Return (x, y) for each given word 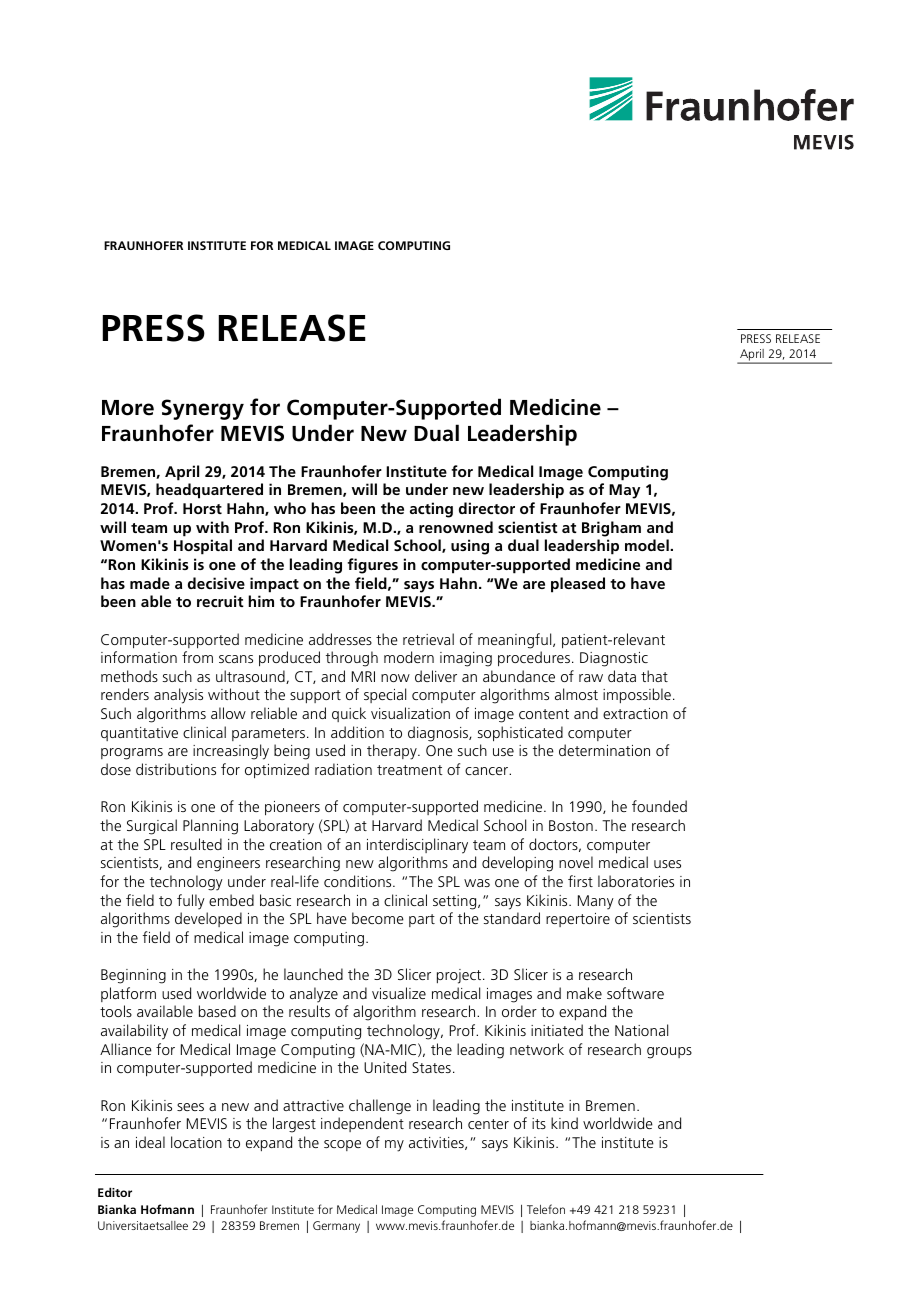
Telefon (546, 1209)
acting (431, 510)
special (385, 695)
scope (342, 1145)
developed (208, 919)
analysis (178, 696)
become (378, 918)
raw (591, 678)
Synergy (202, 409)
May (624, 491)
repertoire (578, 920)
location (196, 1142)
